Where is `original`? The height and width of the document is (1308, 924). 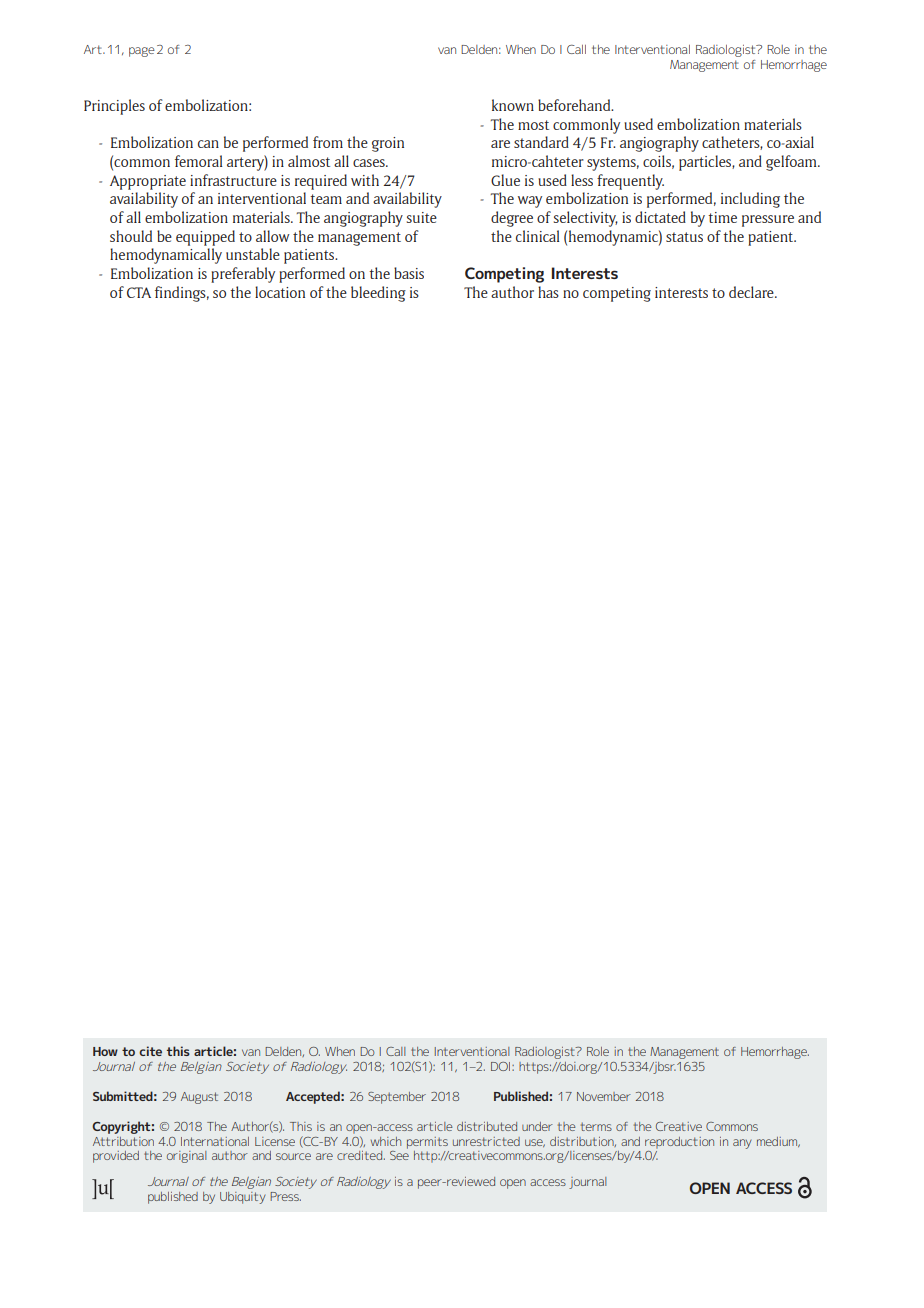 original is located at coordinates (186, 1157).
